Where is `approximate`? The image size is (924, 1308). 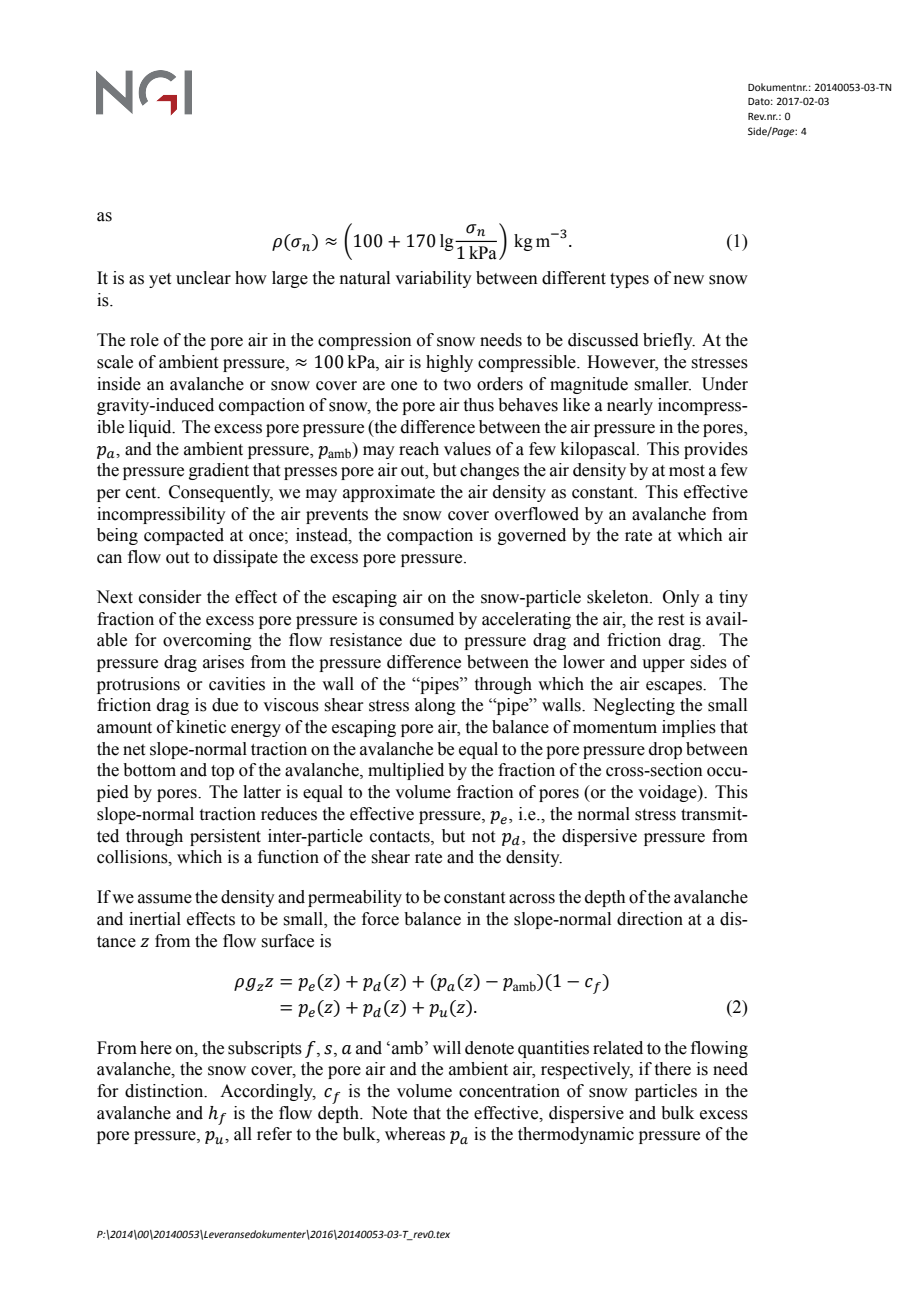
approximate is located at coordinates (389, 493).
